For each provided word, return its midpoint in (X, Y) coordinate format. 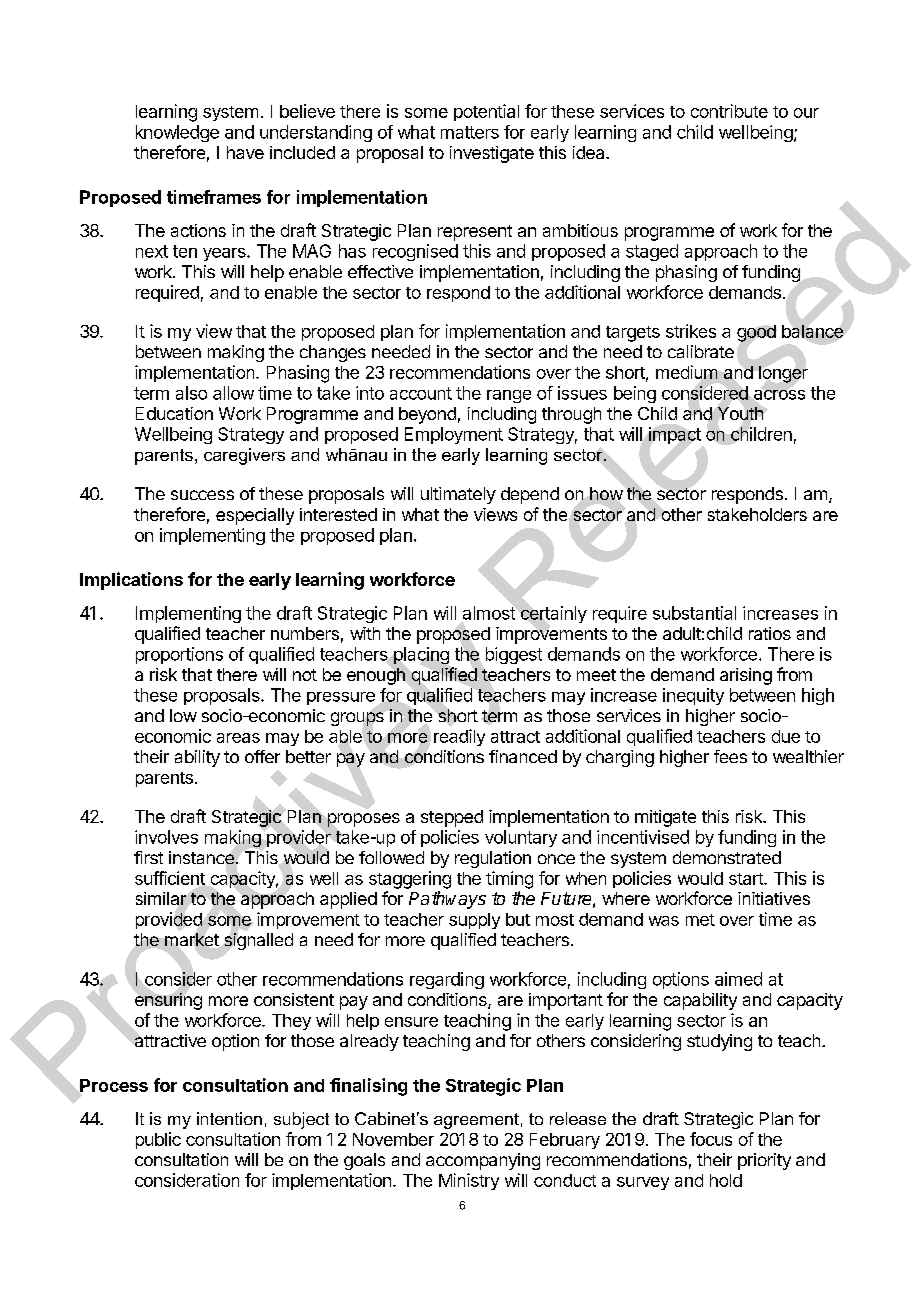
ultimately (458, 495)
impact (675, 435)
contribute (729, 111)
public (158, 1140)
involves (166, 837)
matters (470, 132)
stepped (452, 818)
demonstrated (727, 857)
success (202, 495)
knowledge (177, 133)
